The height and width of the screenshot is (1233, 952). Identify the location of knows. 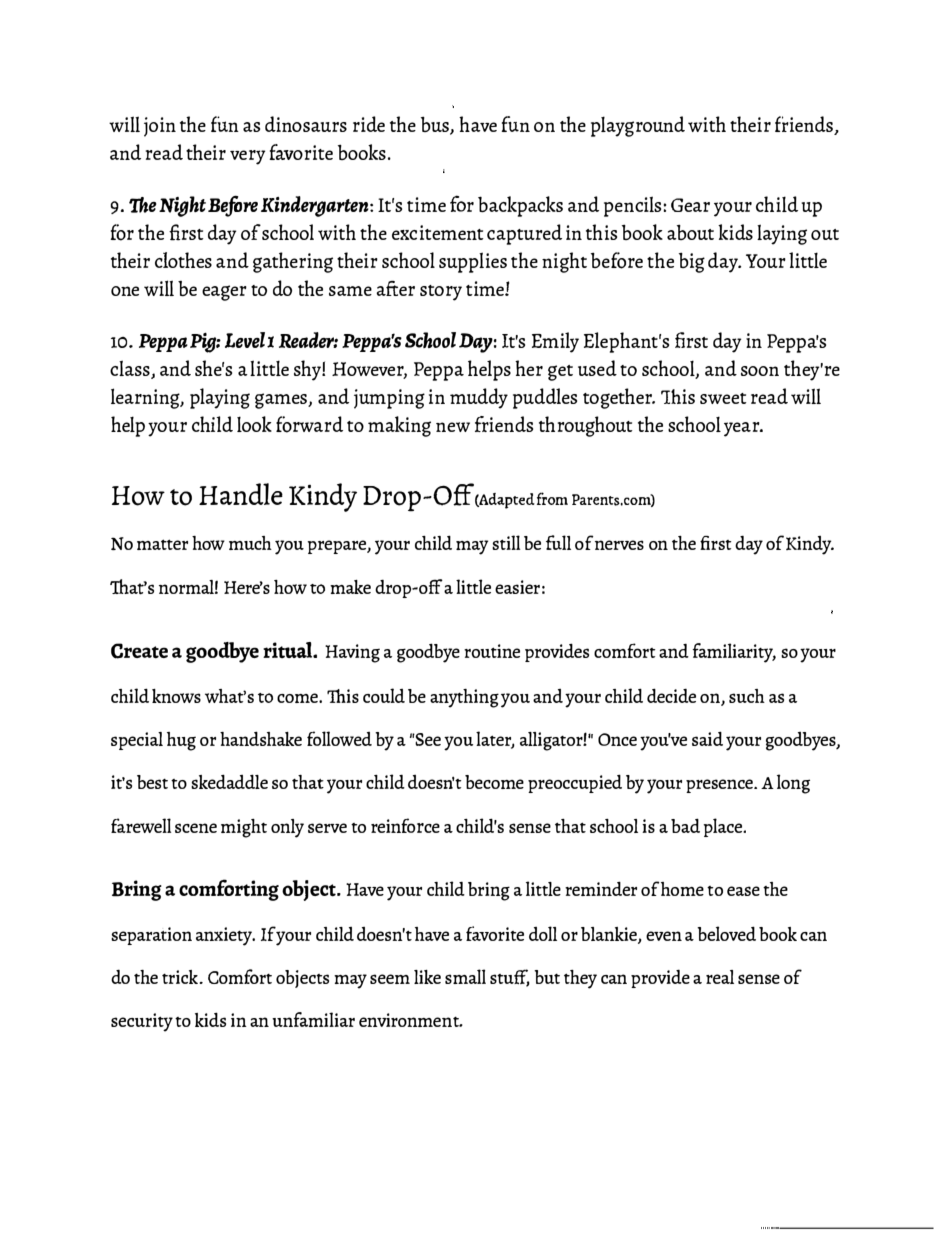
(176, 696).
